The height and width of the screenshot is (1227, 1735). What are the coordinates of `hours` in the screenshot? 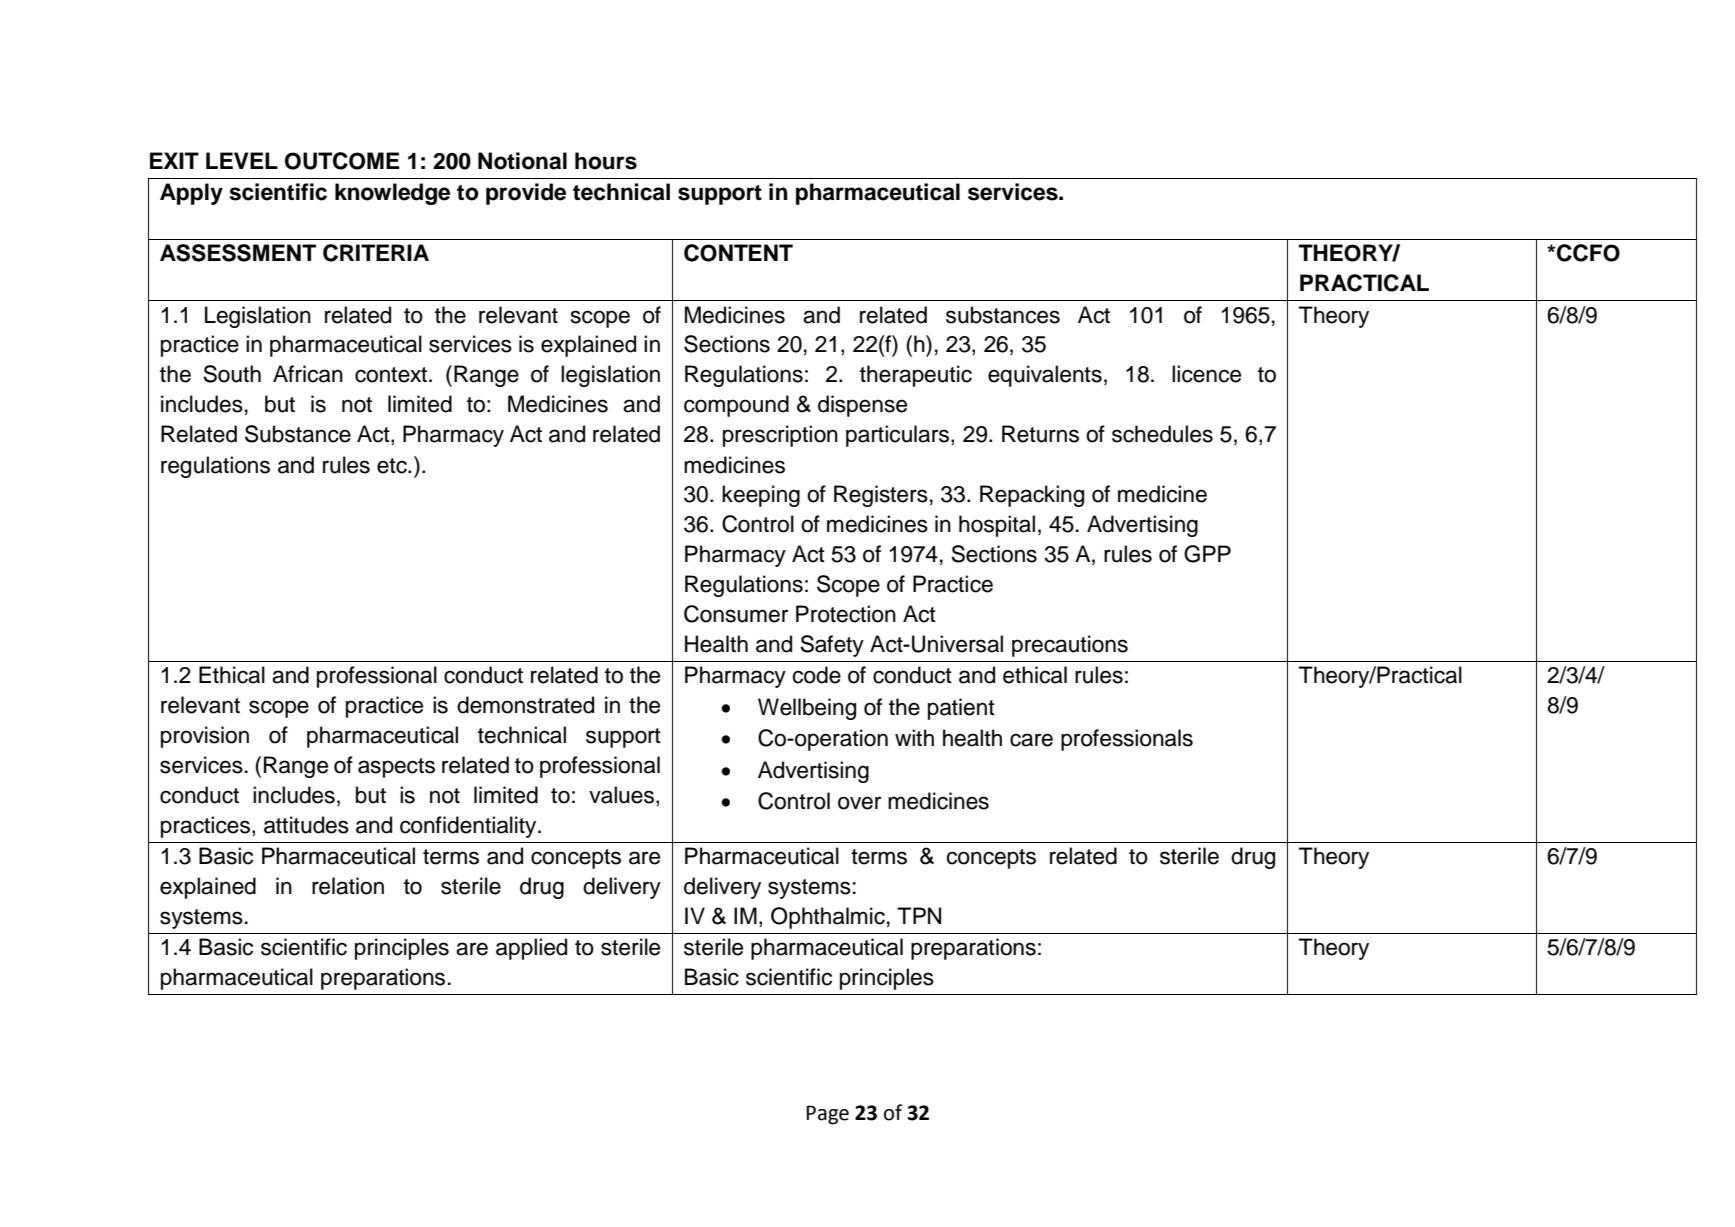 It's located at (606, 161).
